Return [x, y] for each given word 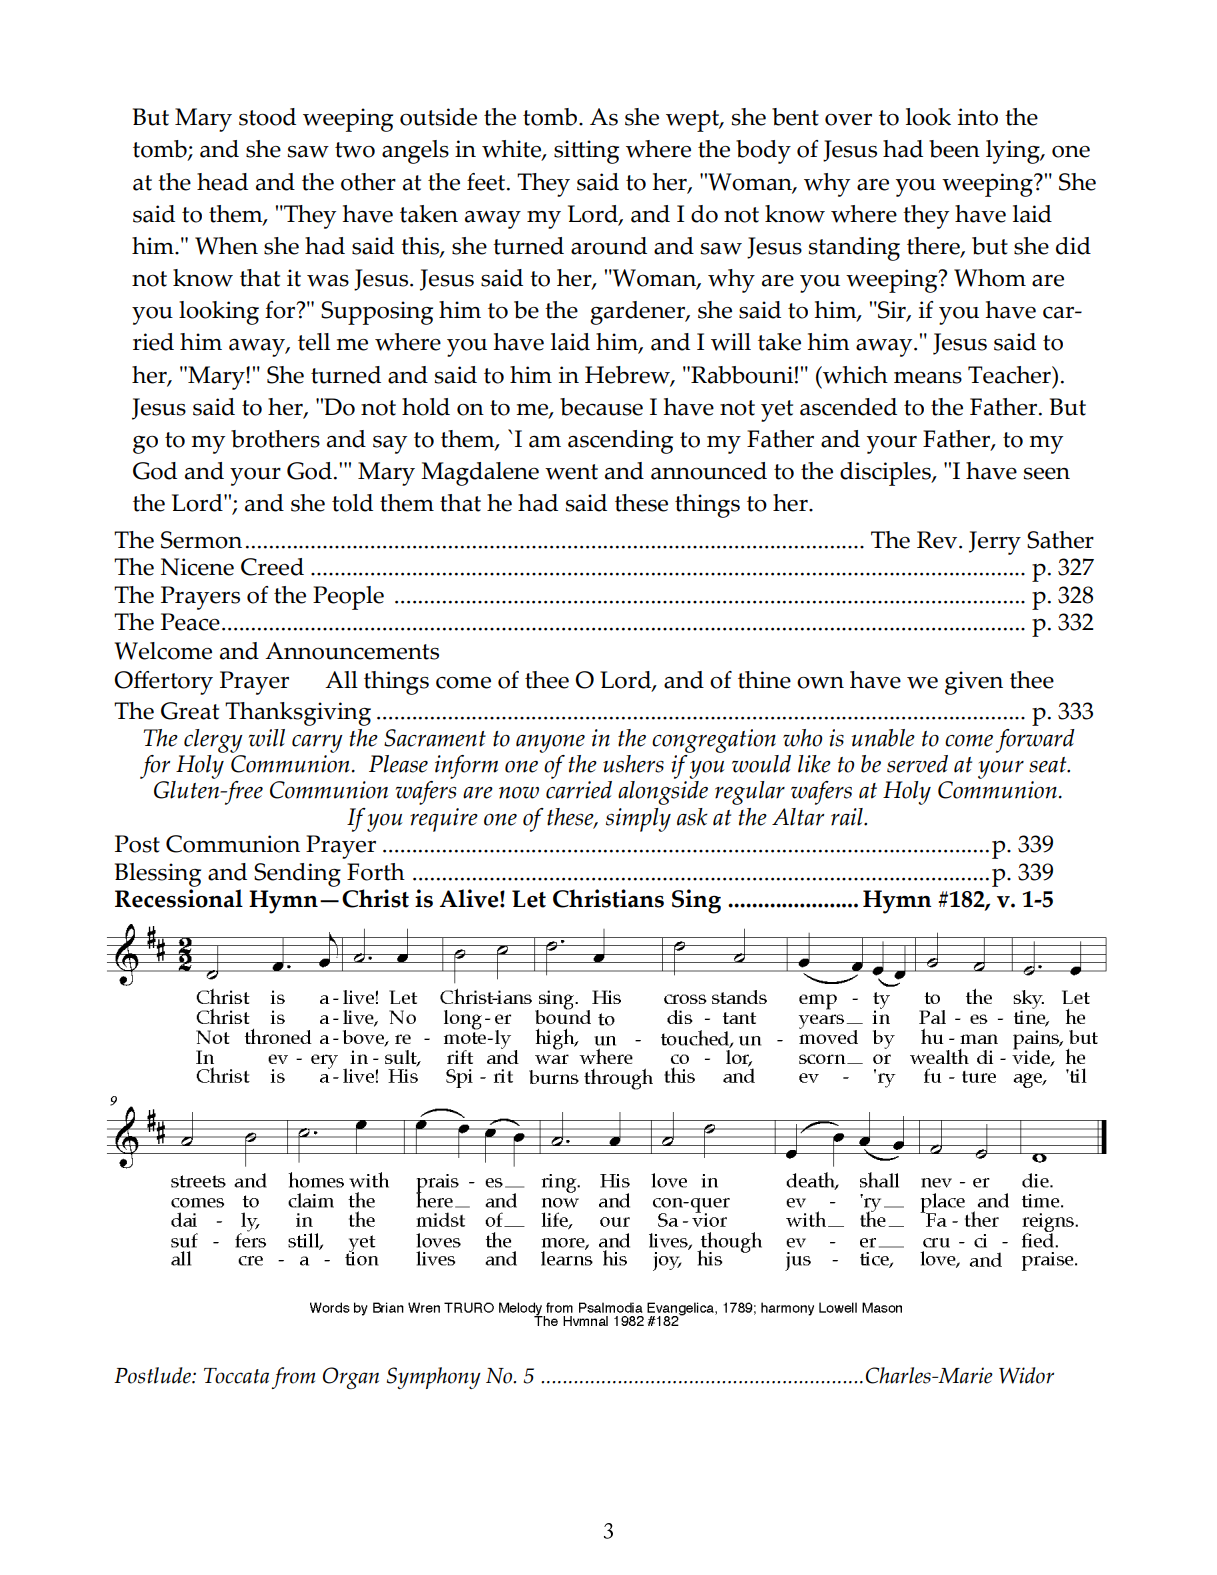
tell [314, 342]
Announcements [352, 651]
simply [638, 820]
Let [529, 899]
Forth [376, 872]
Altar [798, 817]
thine [764, 680]
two [355, 150]
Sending [297, 875]
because [601, 407]
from [293, 1378]
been [954, 149]
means [928, 378]
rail [848, 817]
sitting [586, 152]
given [974, 683]
